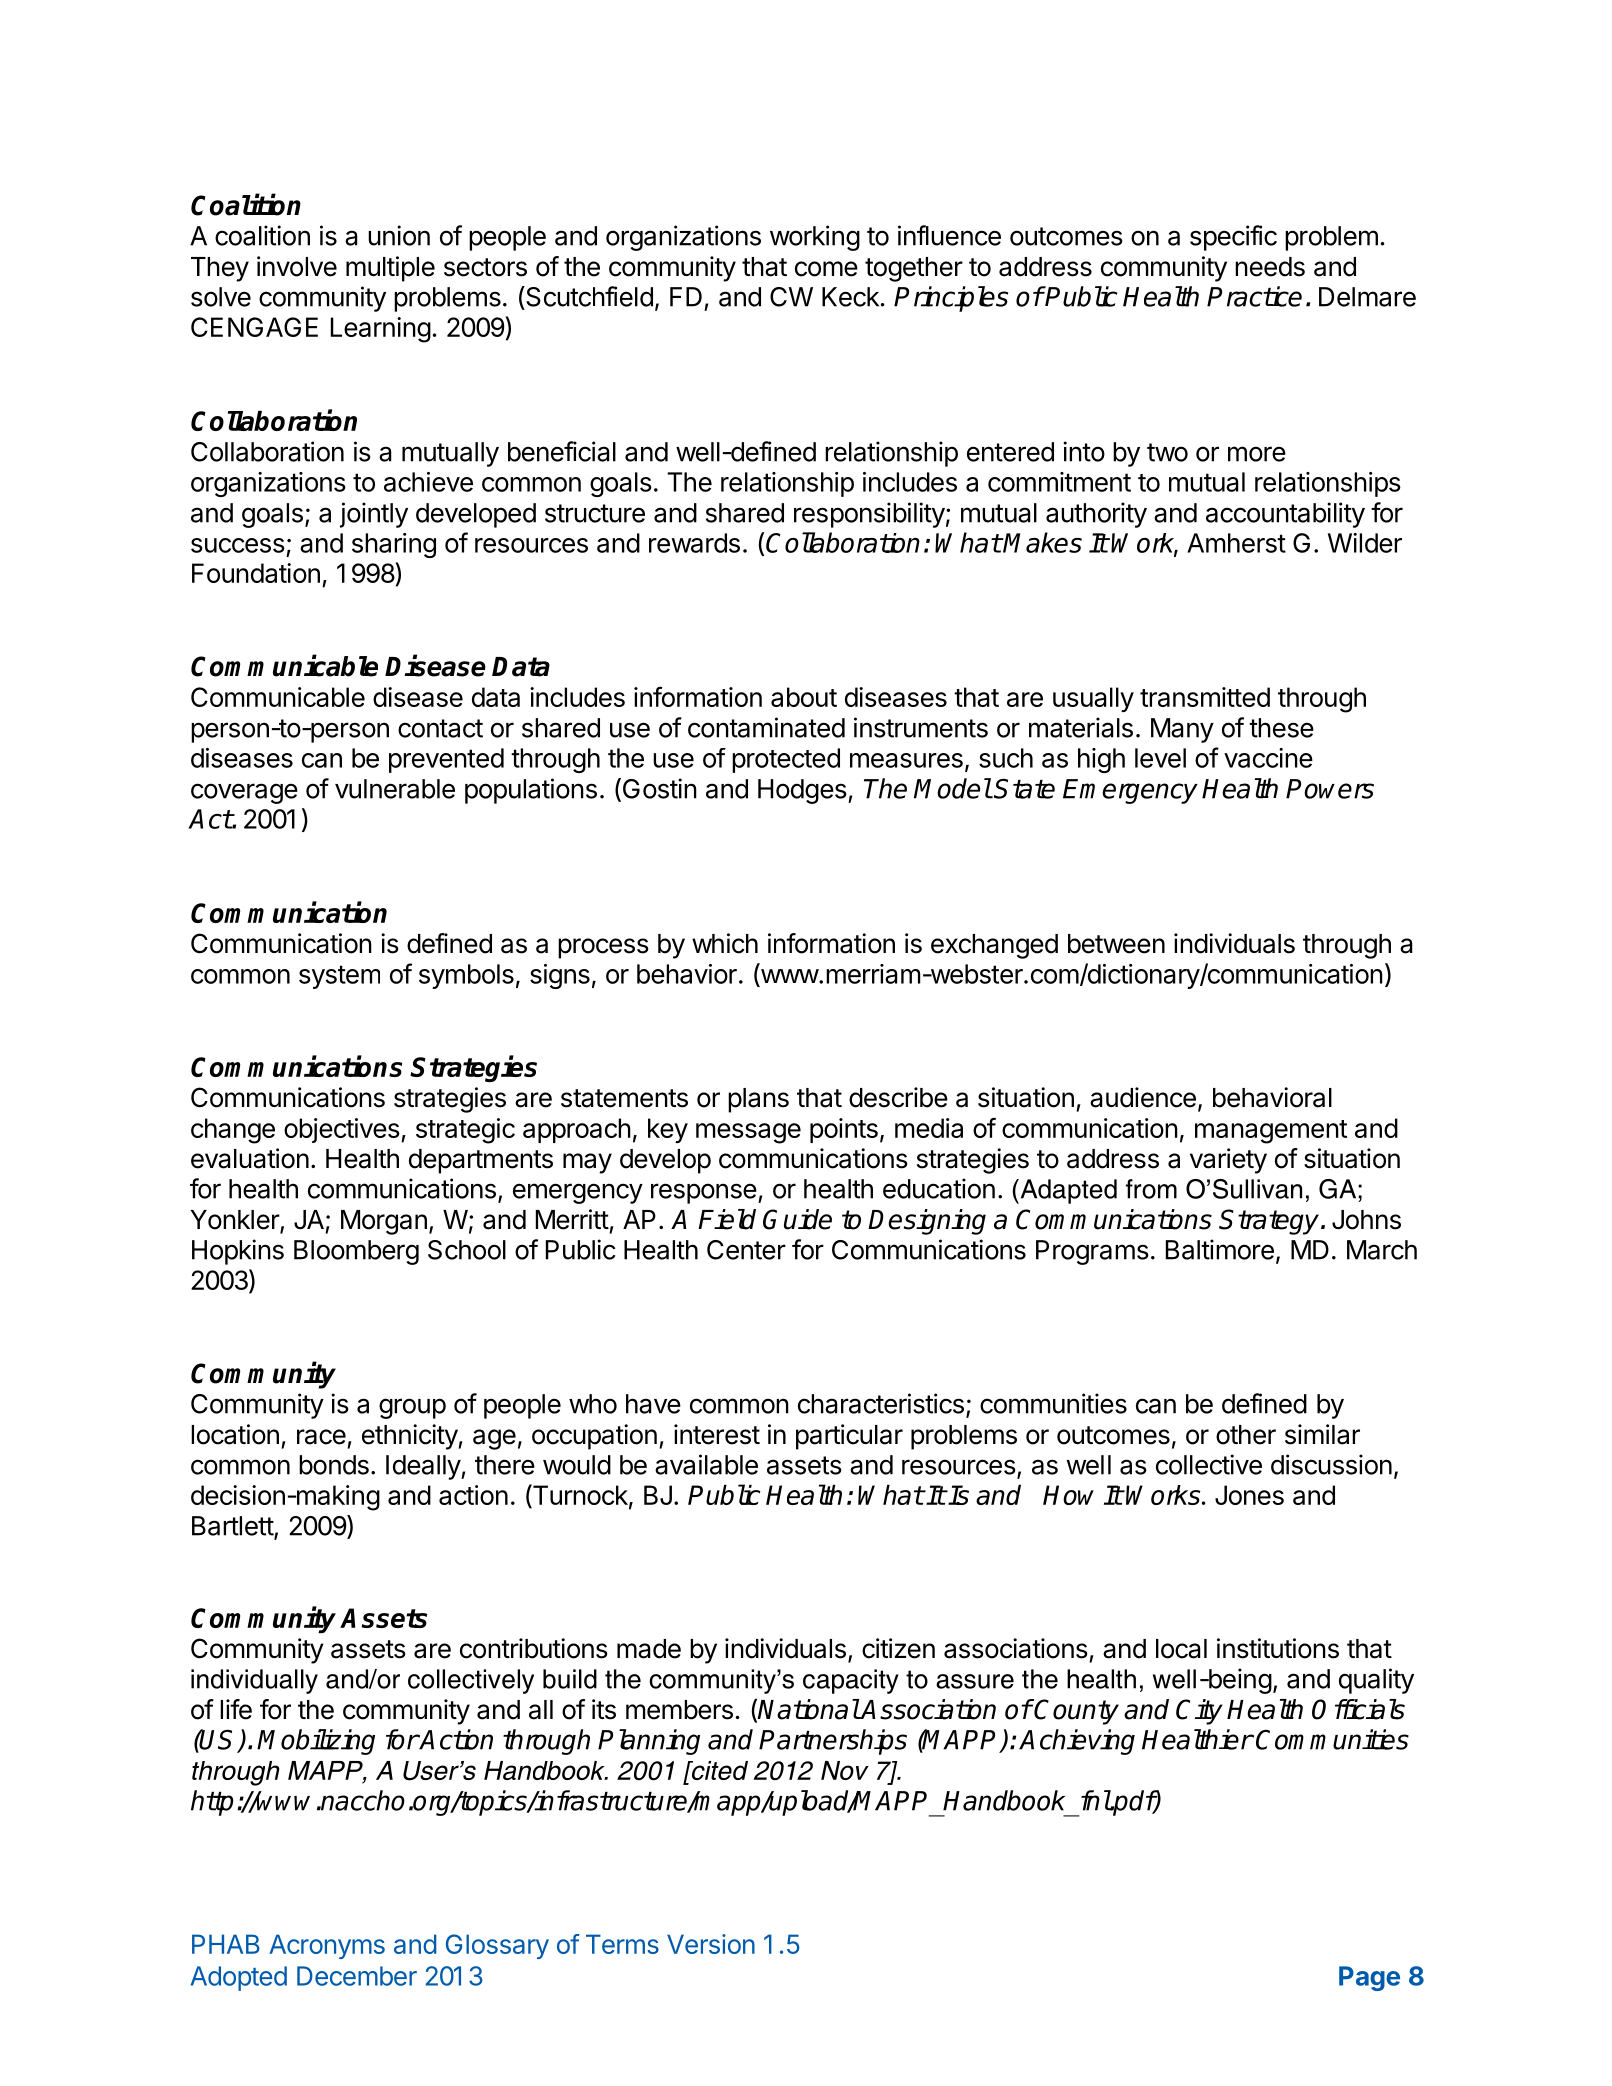 Image resolution: width=1612 pixels, height=2086 pixels. I want to click on Page, so click(1369, 1978).
